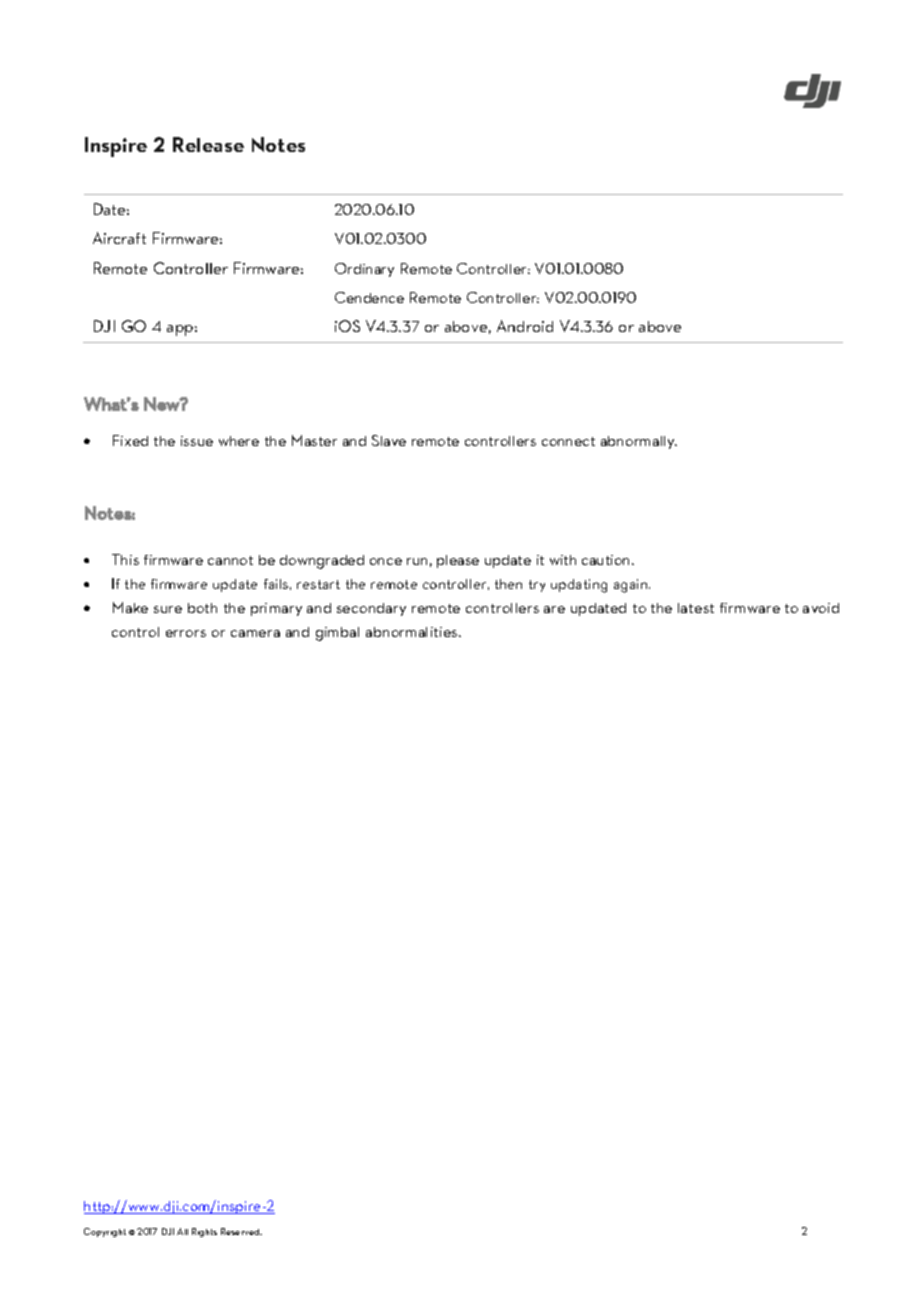 This screenshot has width=924, height=1308. I want to click on errors, so click(186, 633).
